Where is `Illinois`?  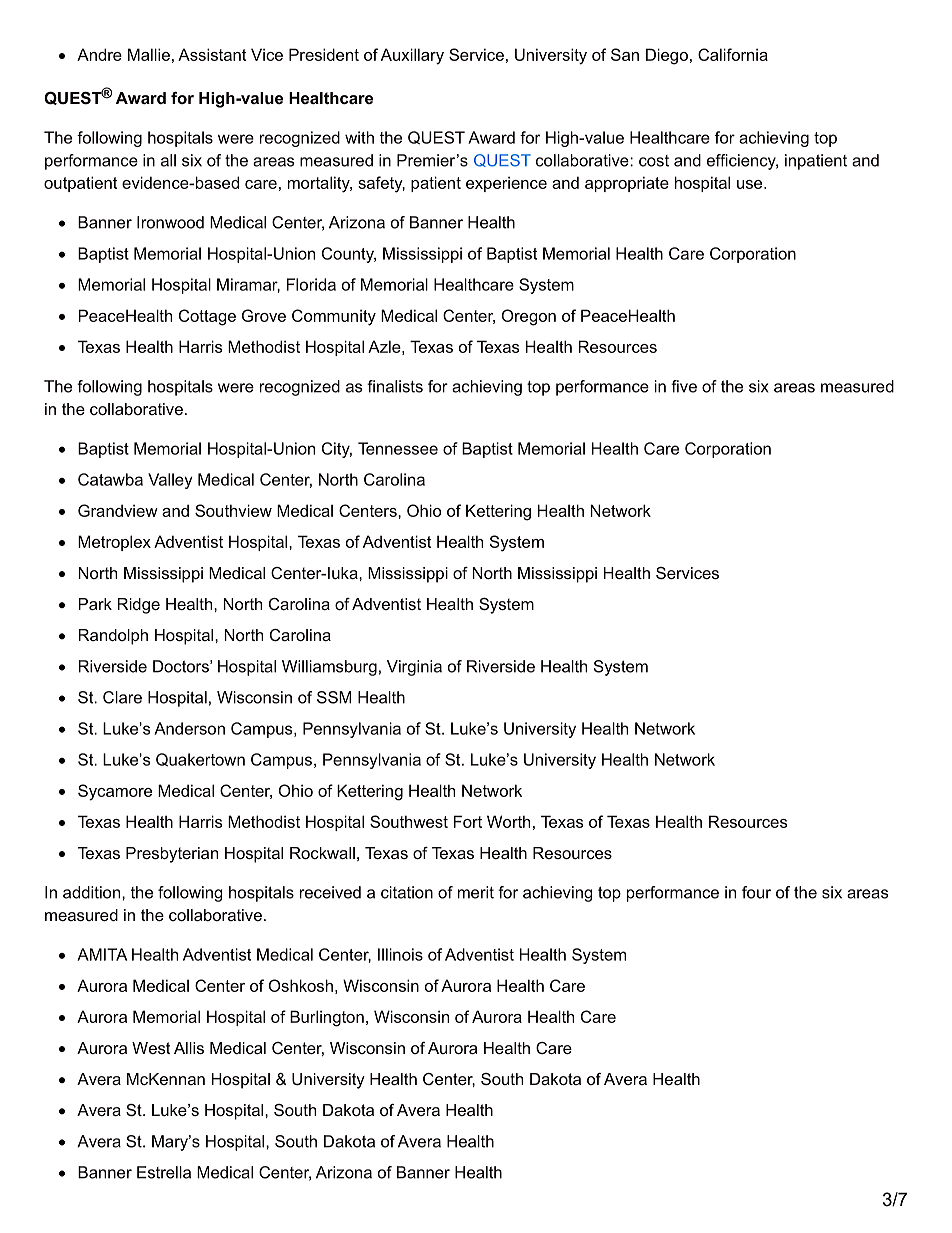
Illinois is located at coordinates (400, 954).
